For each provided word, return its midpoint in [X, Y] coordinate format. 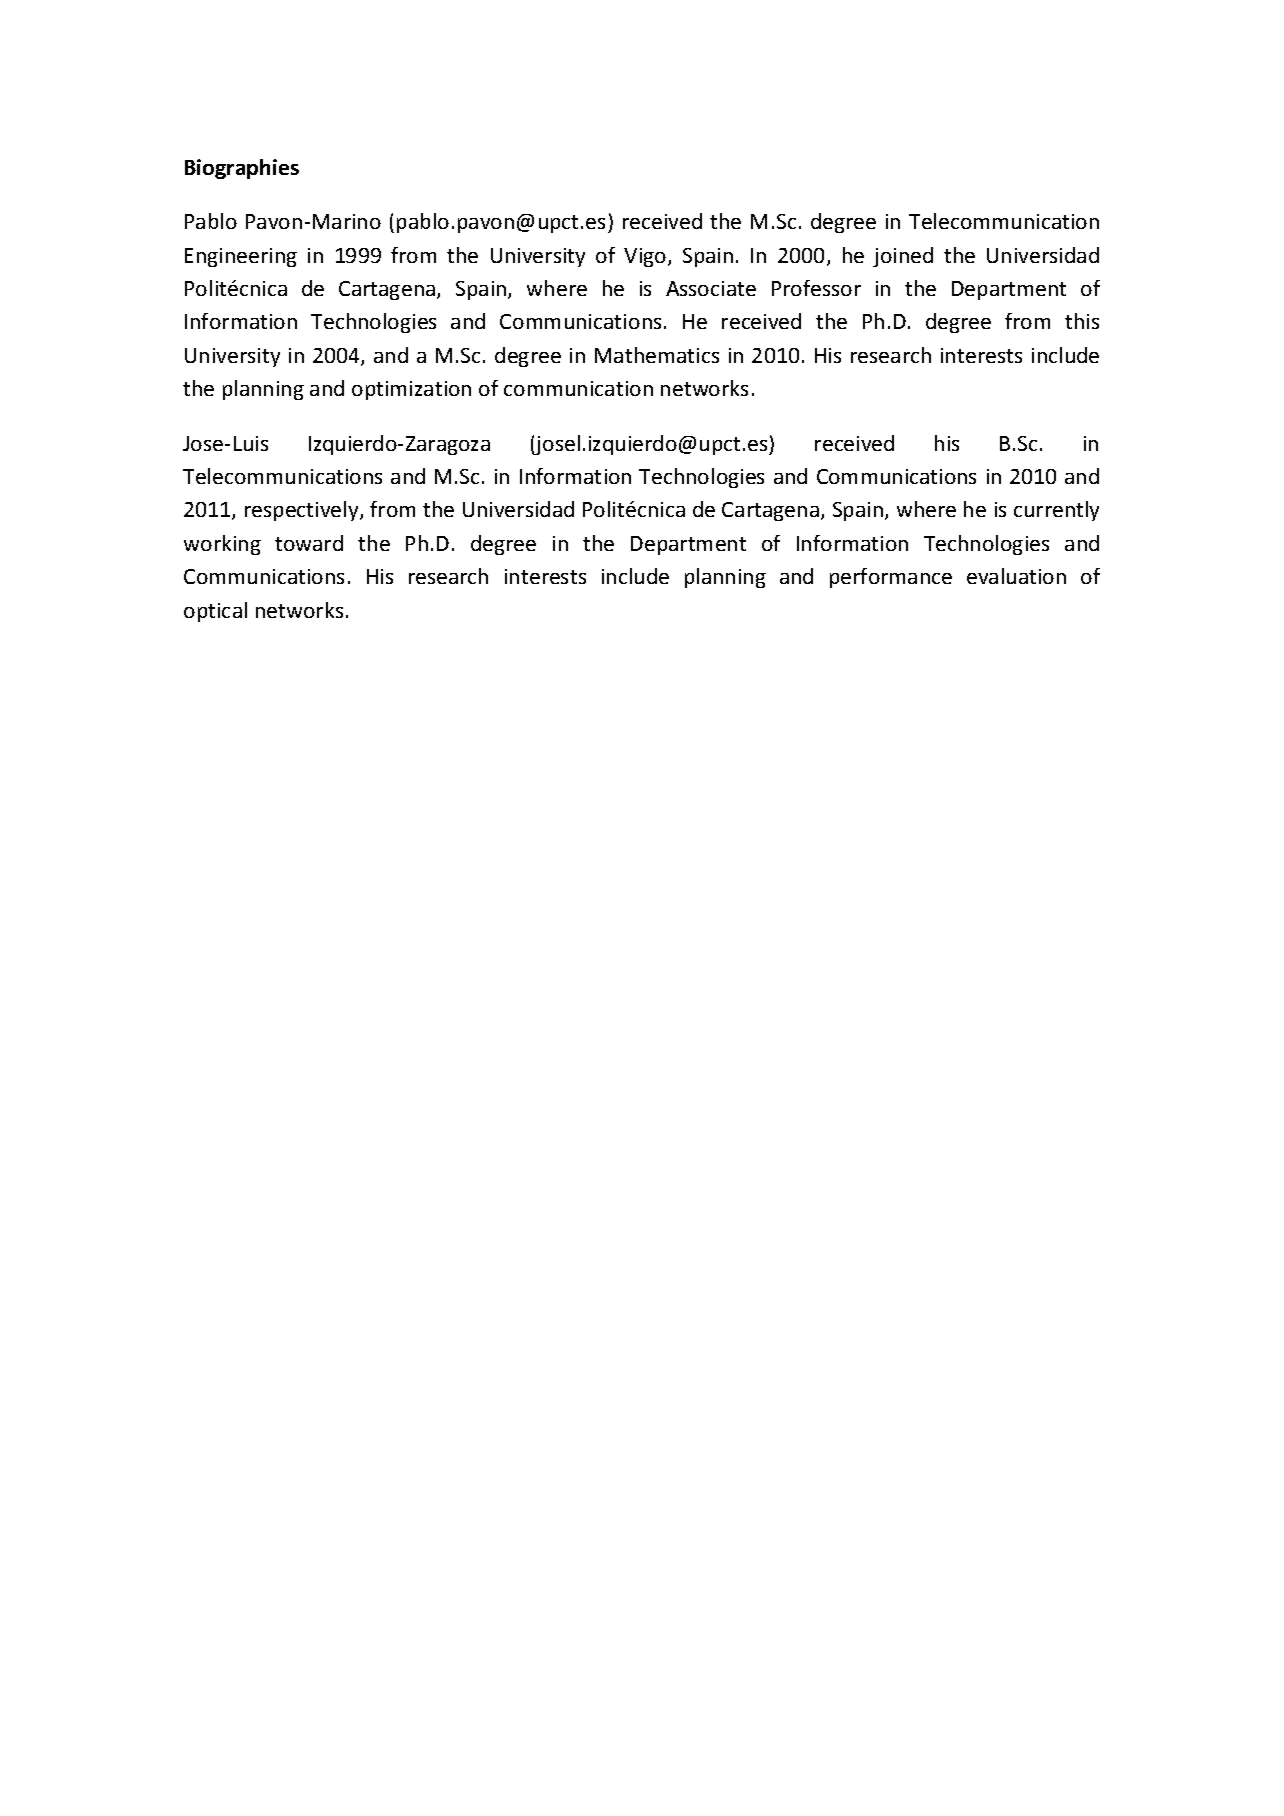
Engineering [241, 257]
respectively [303, 511]
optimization [411, 390]
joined [903, 257]
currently [1056, 511]
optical [215, 612]
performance [891, 578]
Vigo [646, 257]
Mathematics [657, 355]
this [1082, 321]
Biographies [242, 169]
